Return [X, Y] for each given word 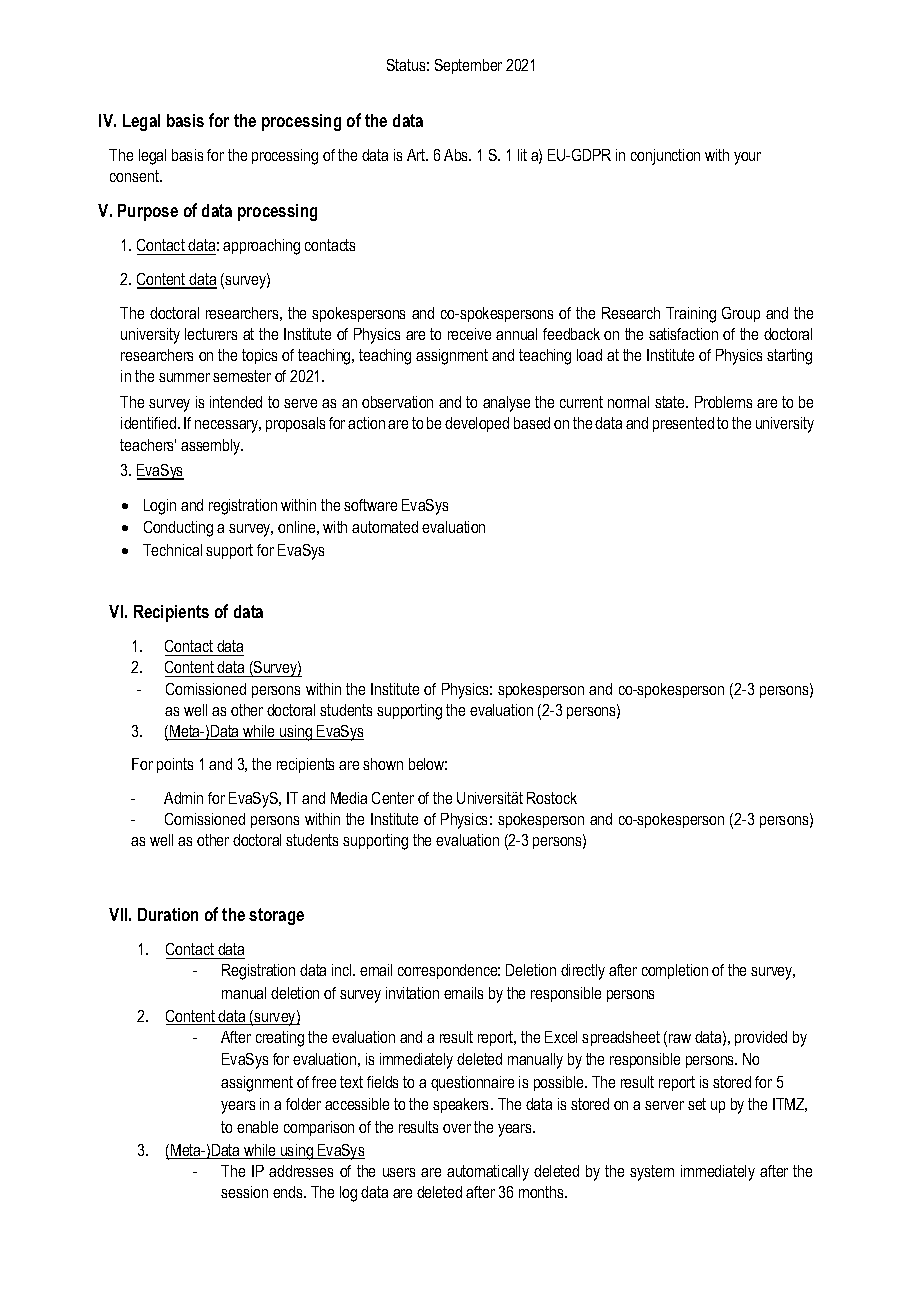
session [244, 1192]
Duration [168, 914]
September [468, 66]
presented [683, 424]
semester [242, 376]
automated [385, 527]
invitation [412, 993]
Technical [172, 550]
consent [135, 176]
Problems [723, 402]
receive [469, 334]
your [747, 158]
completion [675, 971]
